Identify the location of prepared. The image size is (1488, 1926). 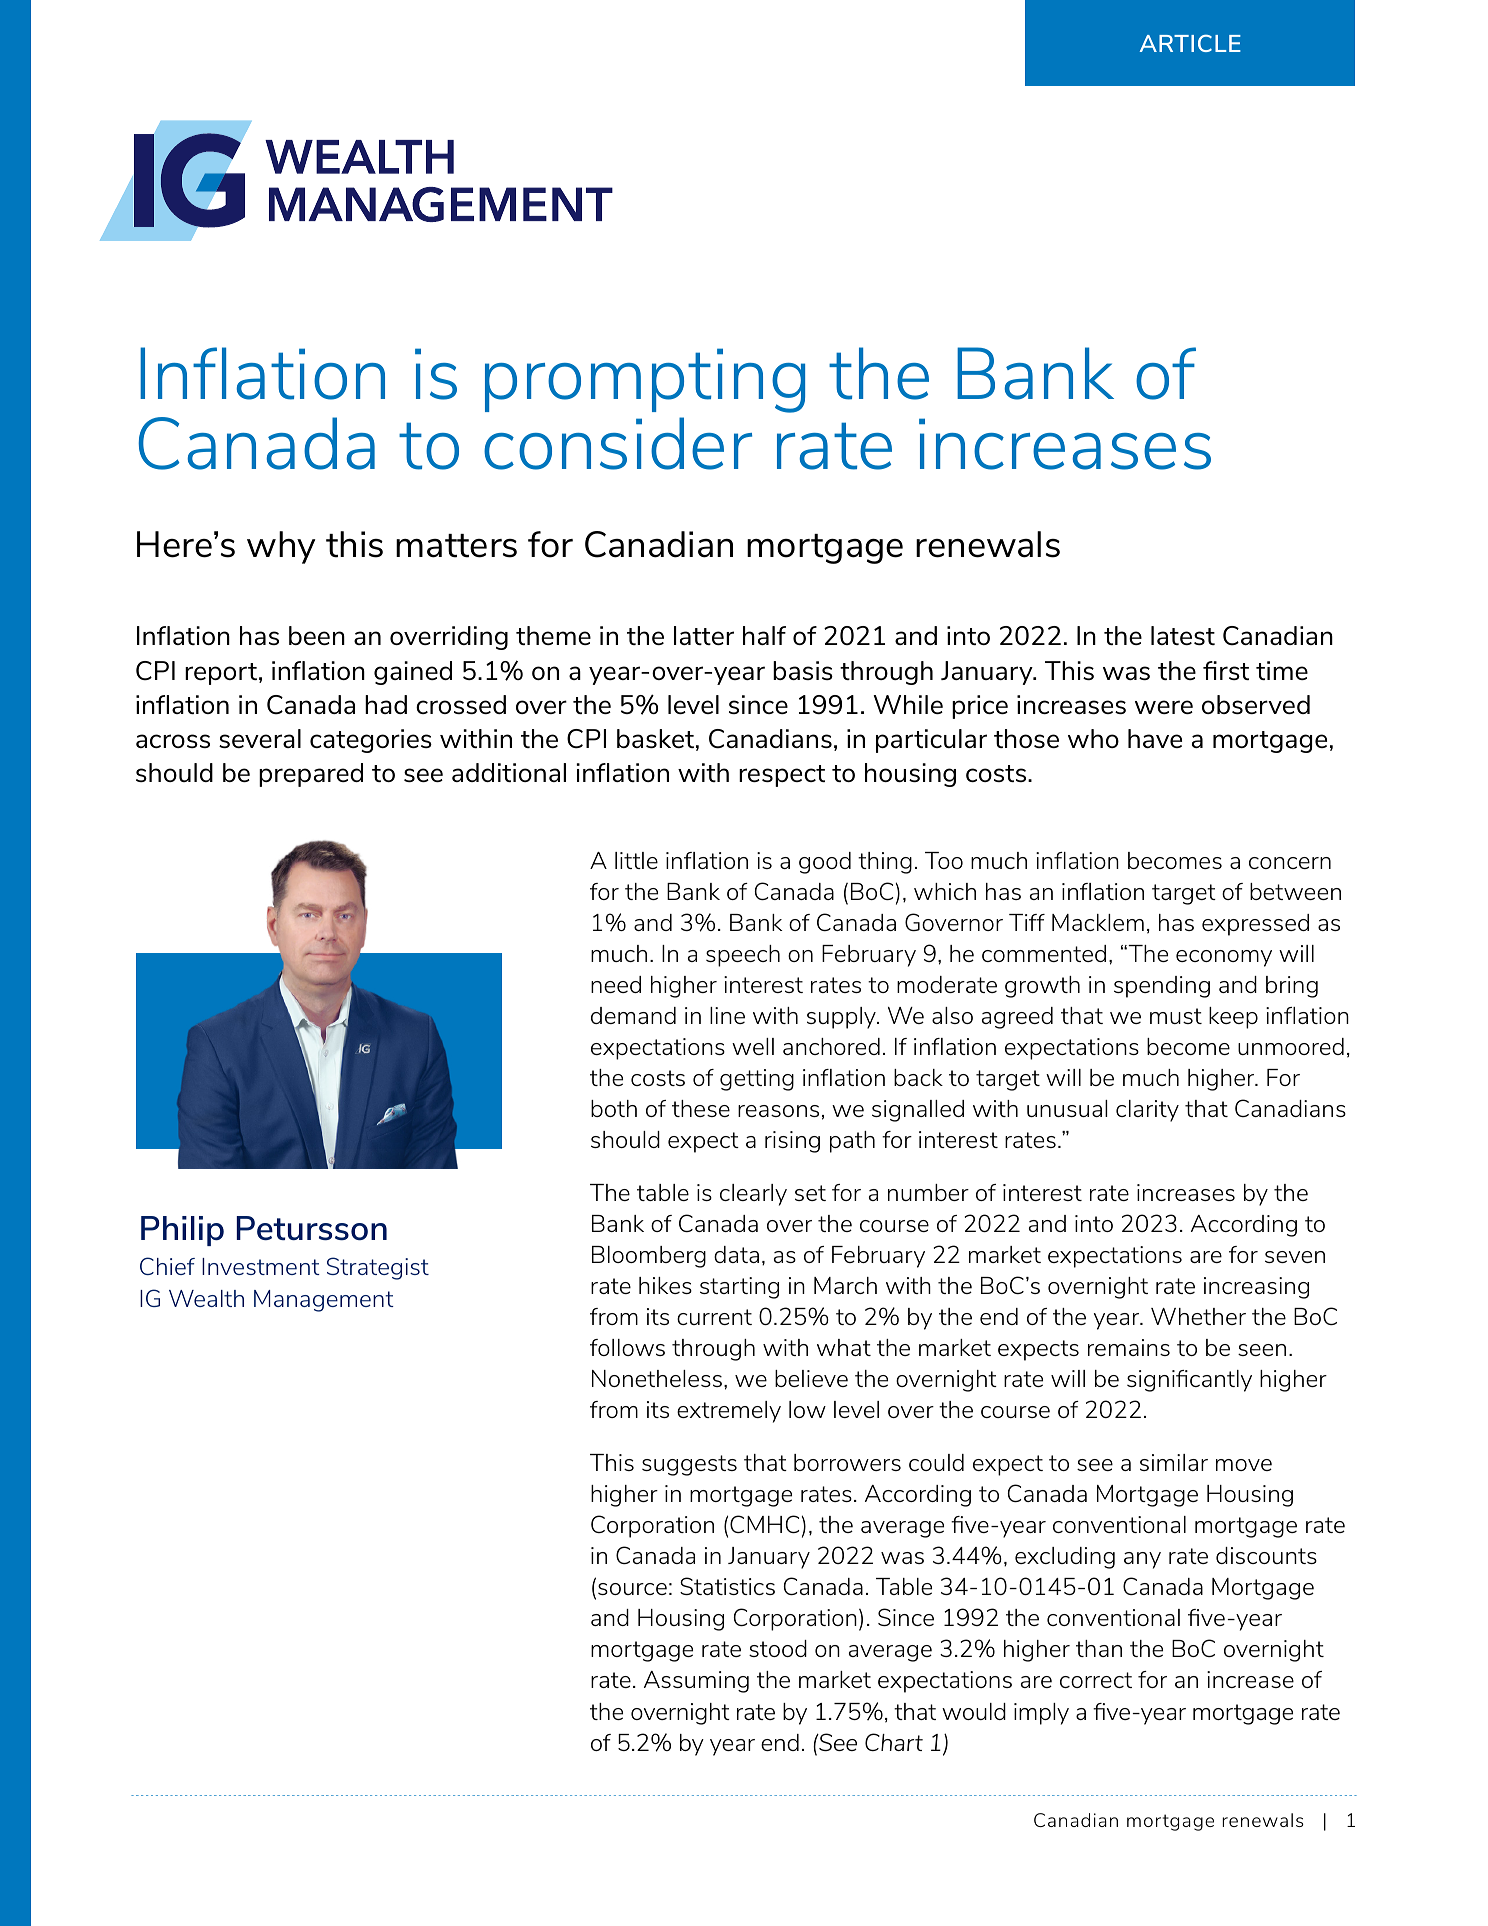
(311, 775).
